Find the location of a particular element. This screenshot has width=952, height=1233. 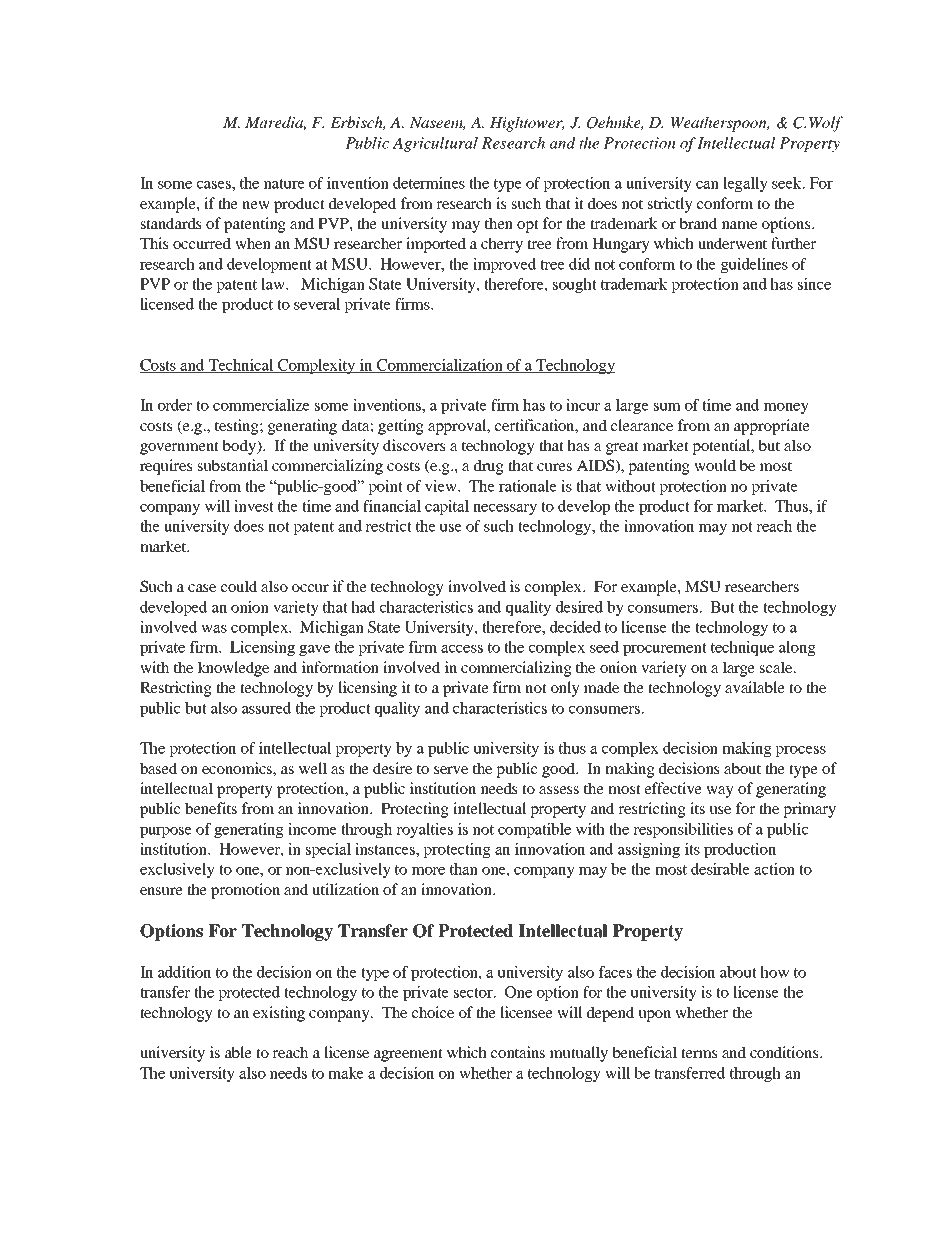

money is located at coordinates (786, 408).
